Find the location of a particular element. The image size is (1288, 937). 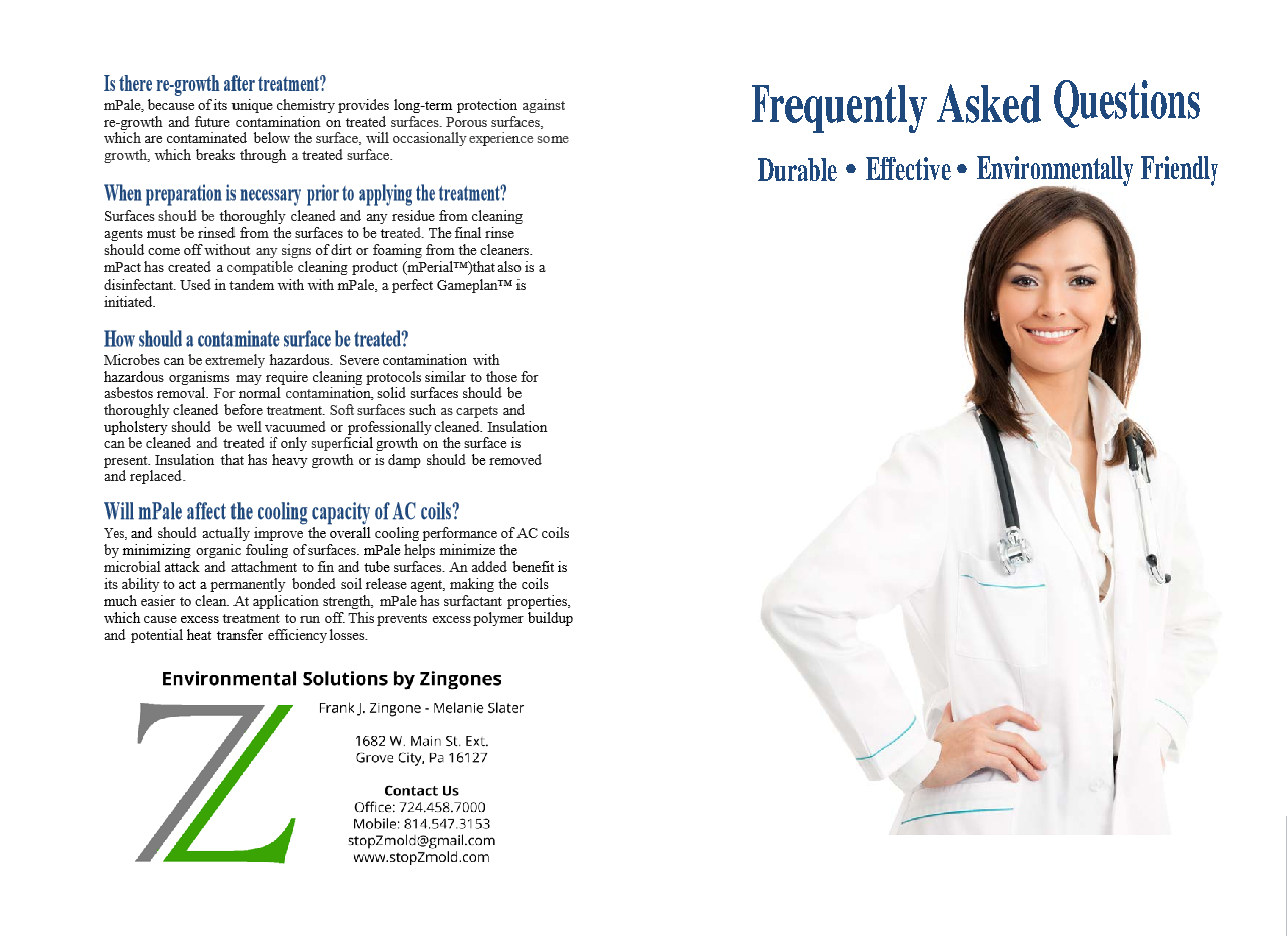

Durable is located at coordinates (797, 169).
